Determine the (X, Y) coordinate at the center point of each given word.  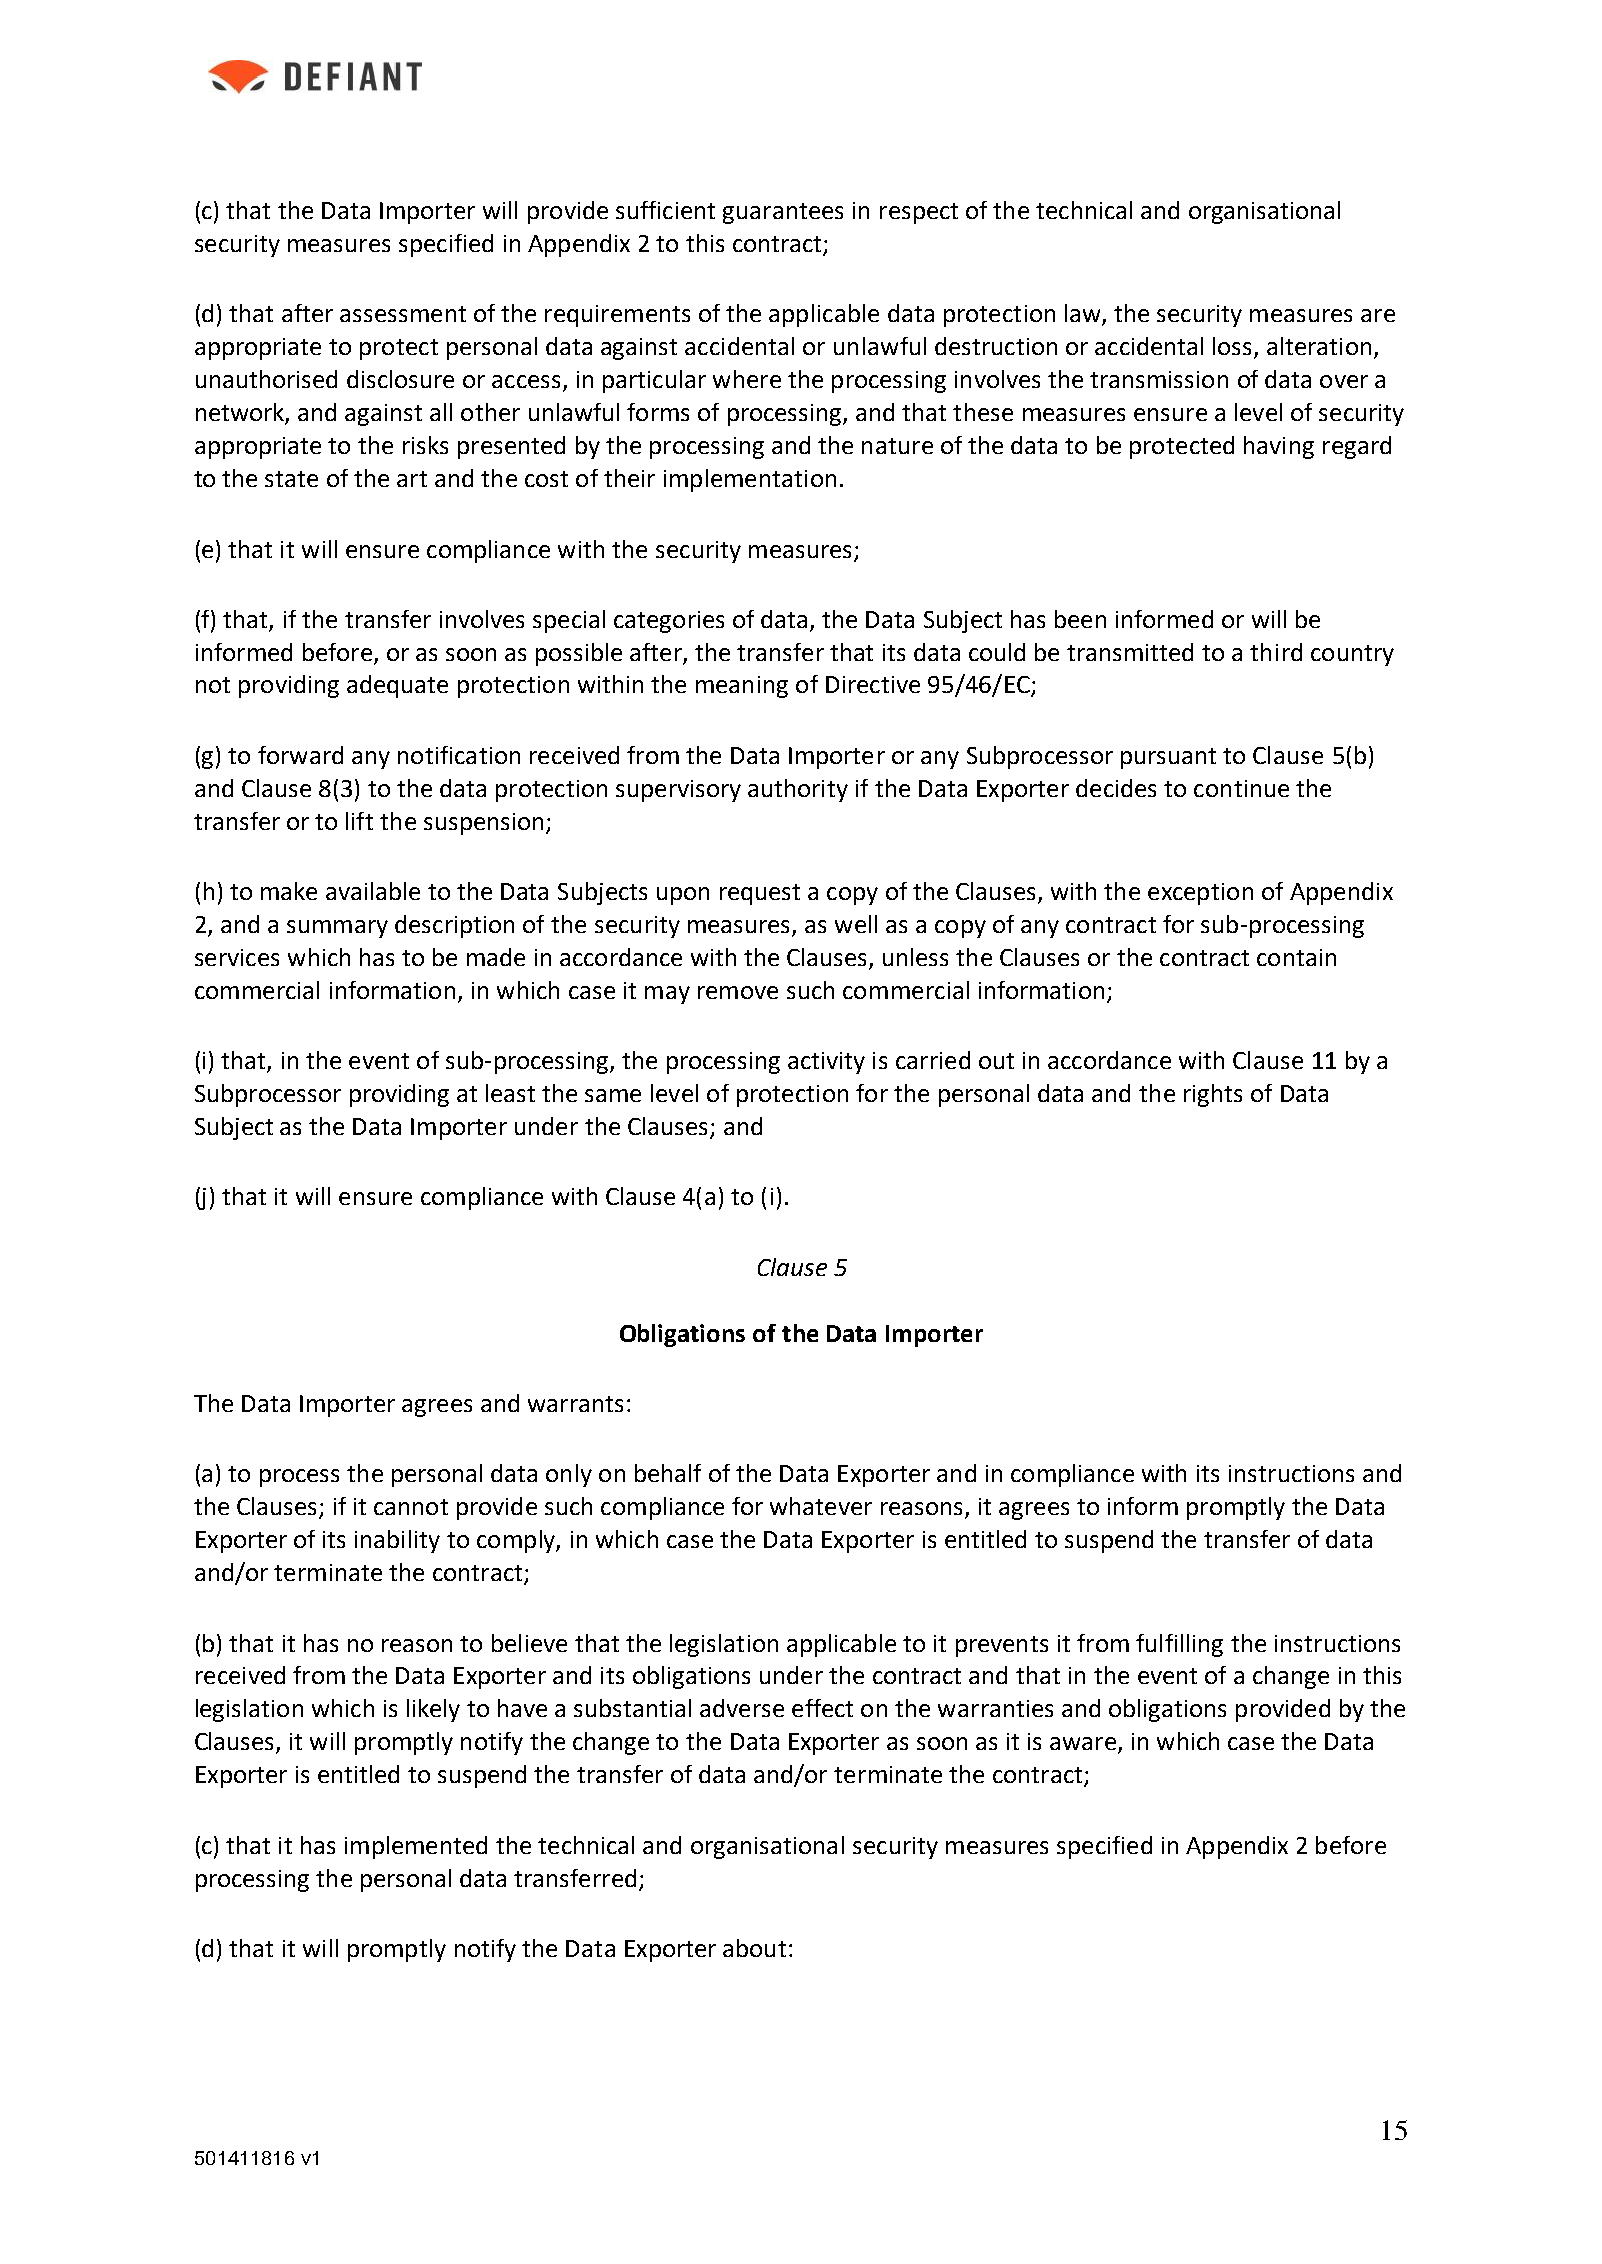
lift (359, 821)
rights (1213, 1095)
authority (798, 790)
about (754, 1948)
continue (1241, 788)
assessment (403, 314)
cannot (411, 1507)
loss (1234, 347)
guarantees (783, 213)
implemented (416, 1847)
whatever (821, 1506)
